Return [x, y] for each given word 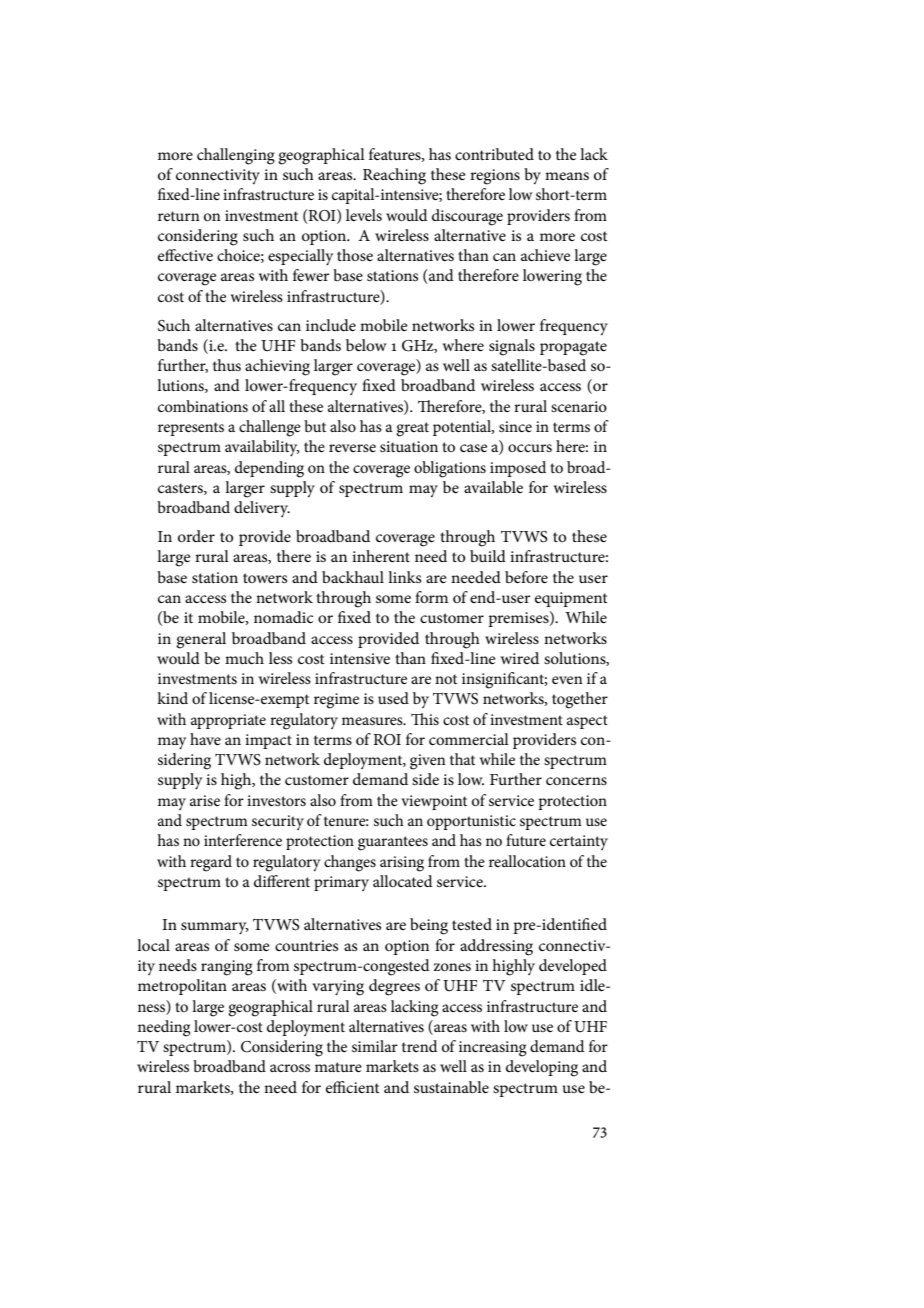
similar [375, 1046]
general [201, 640]
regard [211, 863]
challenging [236, 156]
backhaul [353, 577]
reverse [352, 448]
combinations [203, 406]
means [567, 176]
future [526, 840]
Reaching [394, 176]
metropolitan [182, 987]
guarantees [393, 843]
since [515, 426]
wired [520, 658]
